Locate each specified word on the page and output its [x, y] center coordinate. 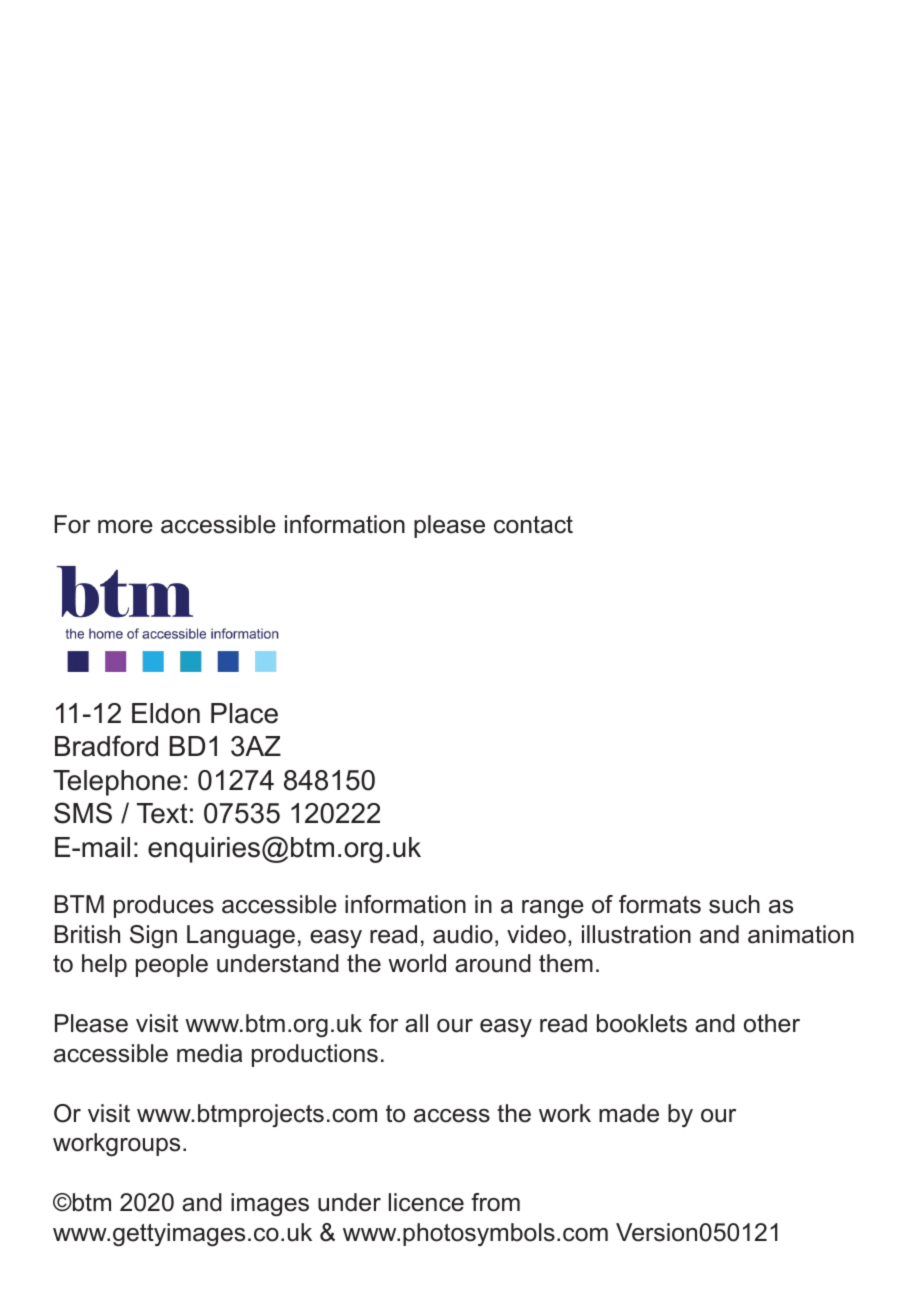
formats [660, 904]
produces [164, 906]
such [734, 904]
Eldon [166, 713]
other [772, 1023]
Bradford [106, 746]
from [495, 1202]
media [209, 1053]
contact [533, 525]
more [125, 527]
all [416, 1023]
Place [244, 713]
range [553, 909]
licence [426, 1202]
